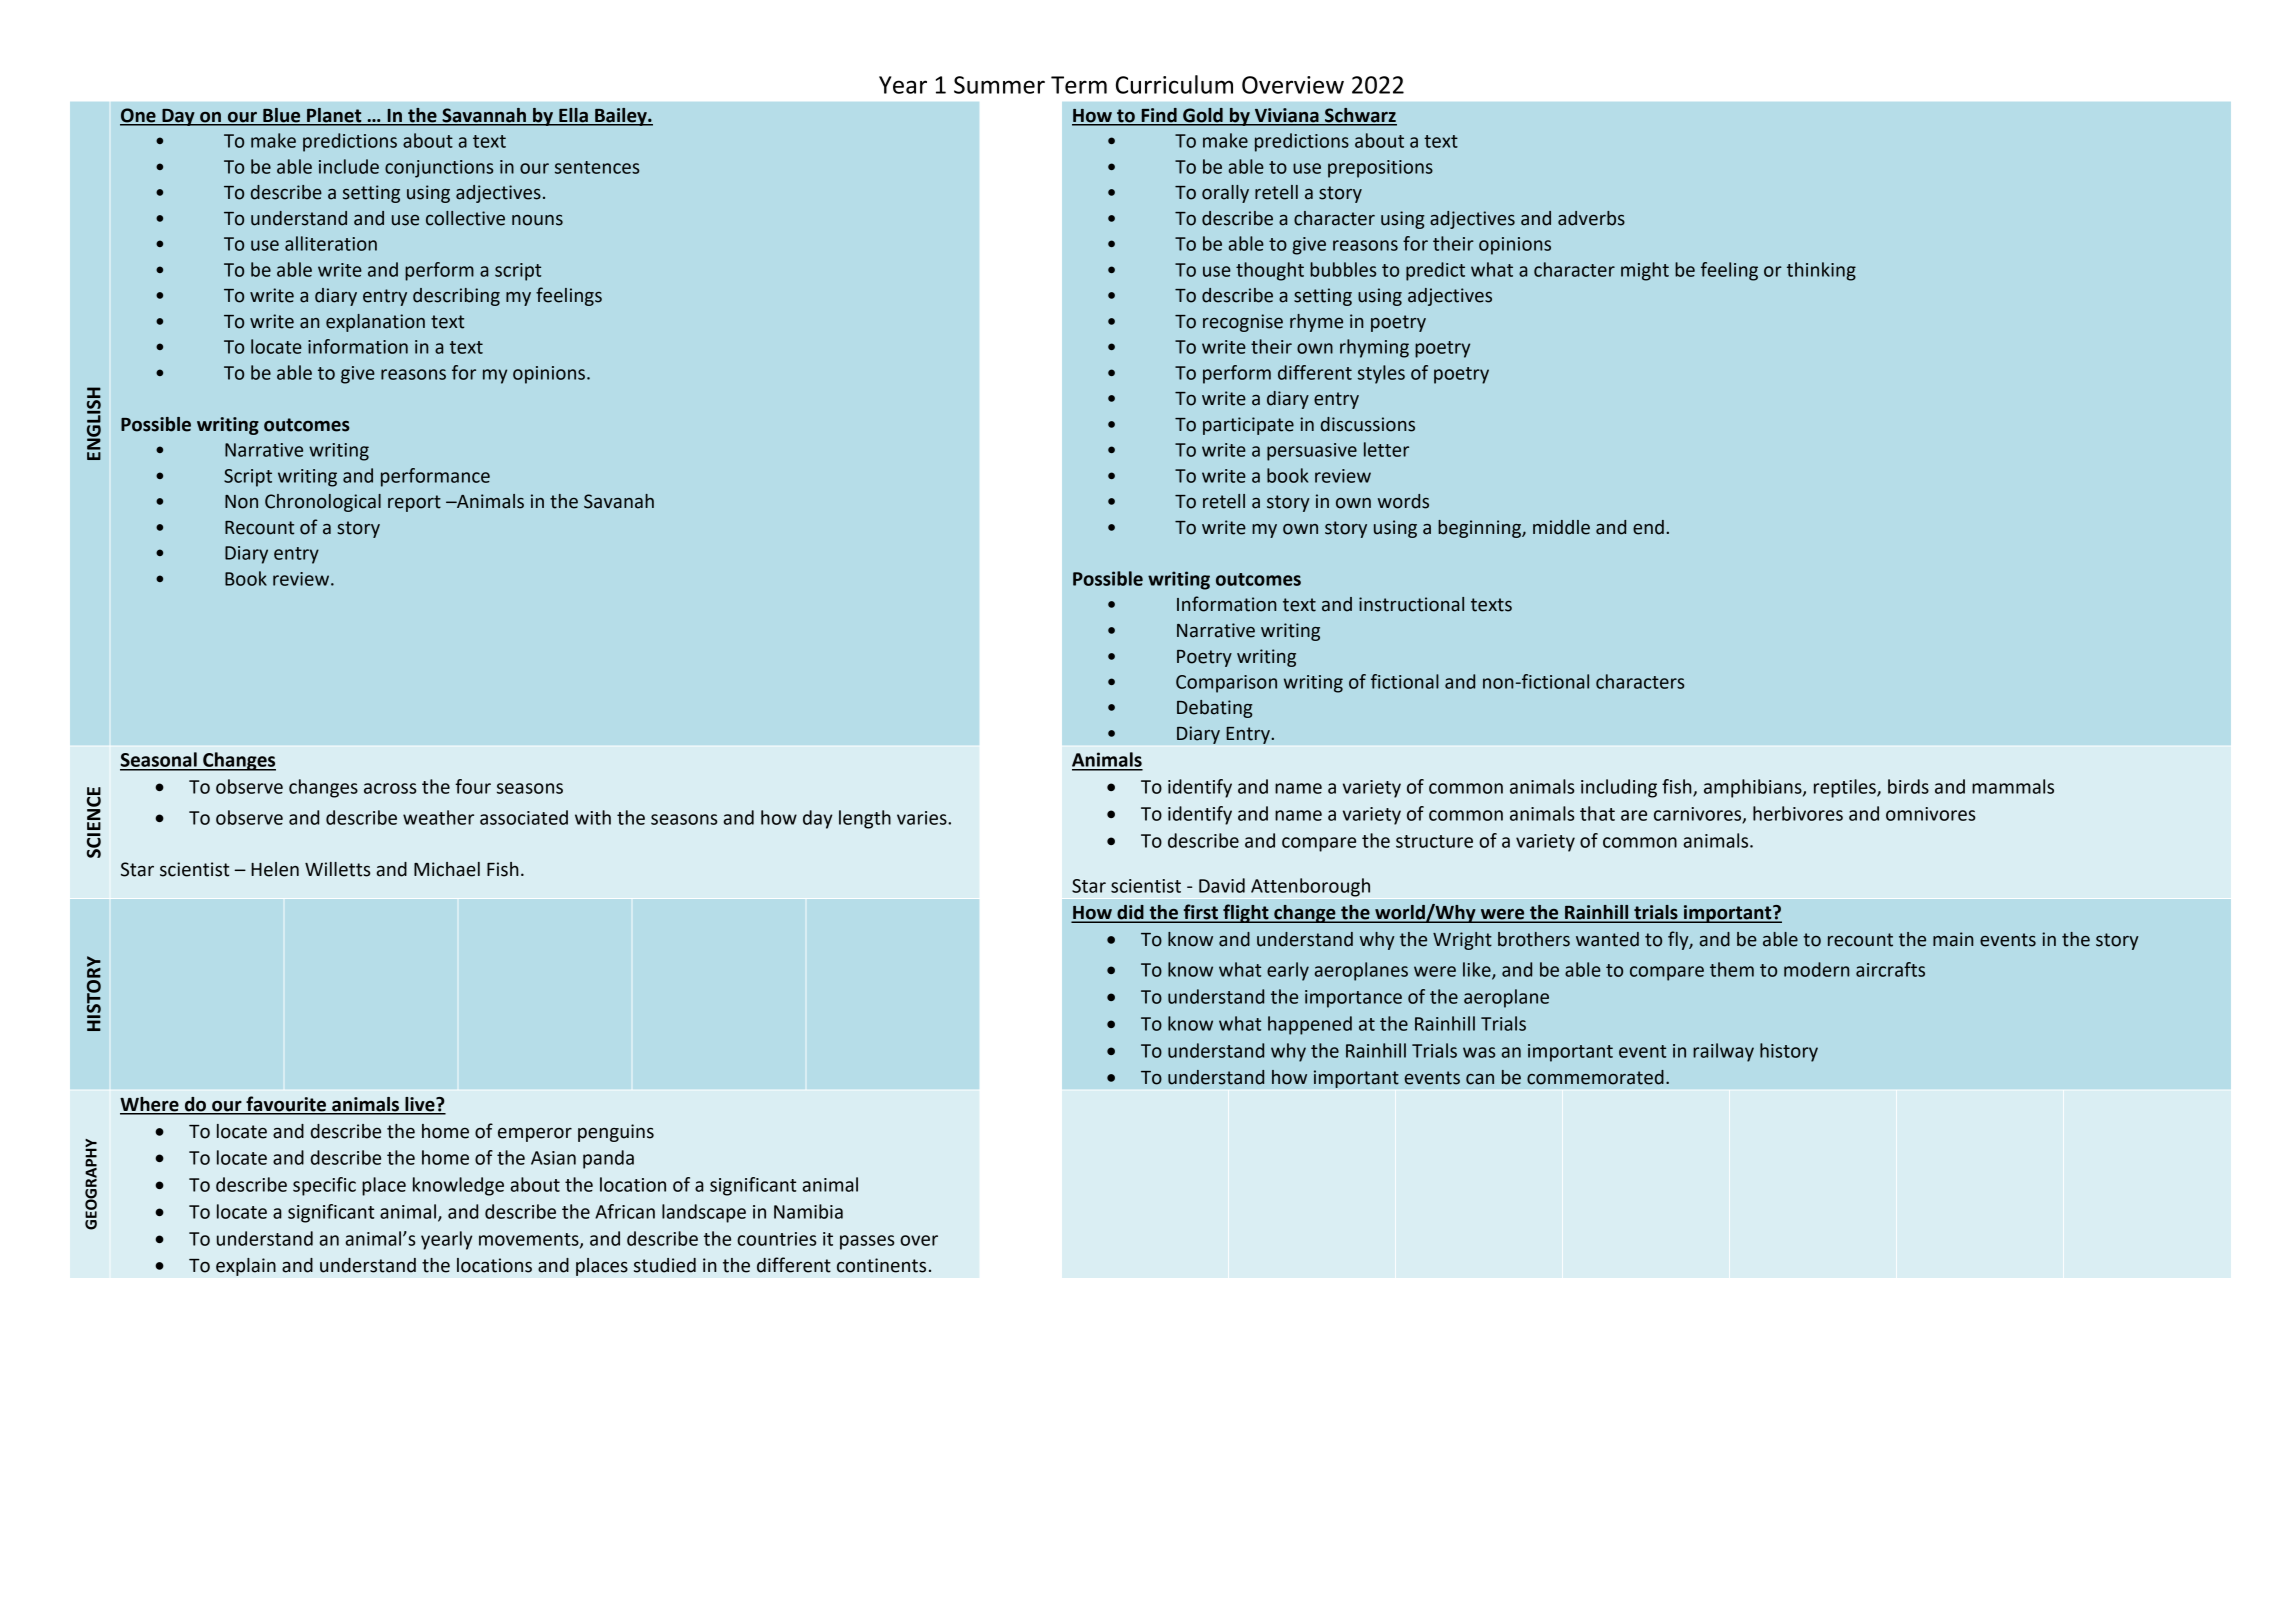 The image size is (2284, 1615). What do you see at coordinates (390, 788) in the document?
I see `across` at bounding box center [390, 788].
